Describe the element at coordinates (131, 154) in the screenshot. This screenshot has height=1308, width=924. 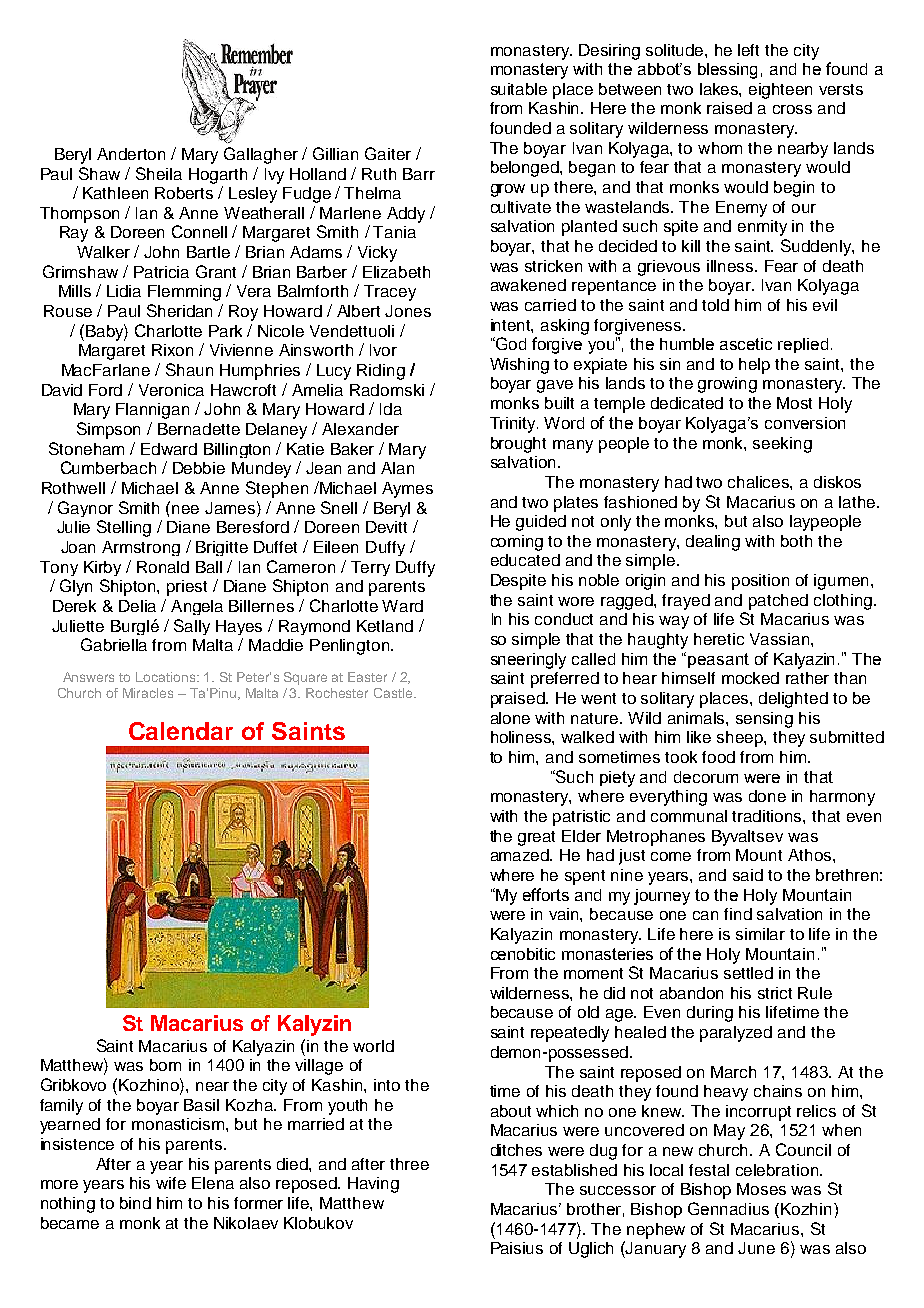
I see `Anderton` at that location.
